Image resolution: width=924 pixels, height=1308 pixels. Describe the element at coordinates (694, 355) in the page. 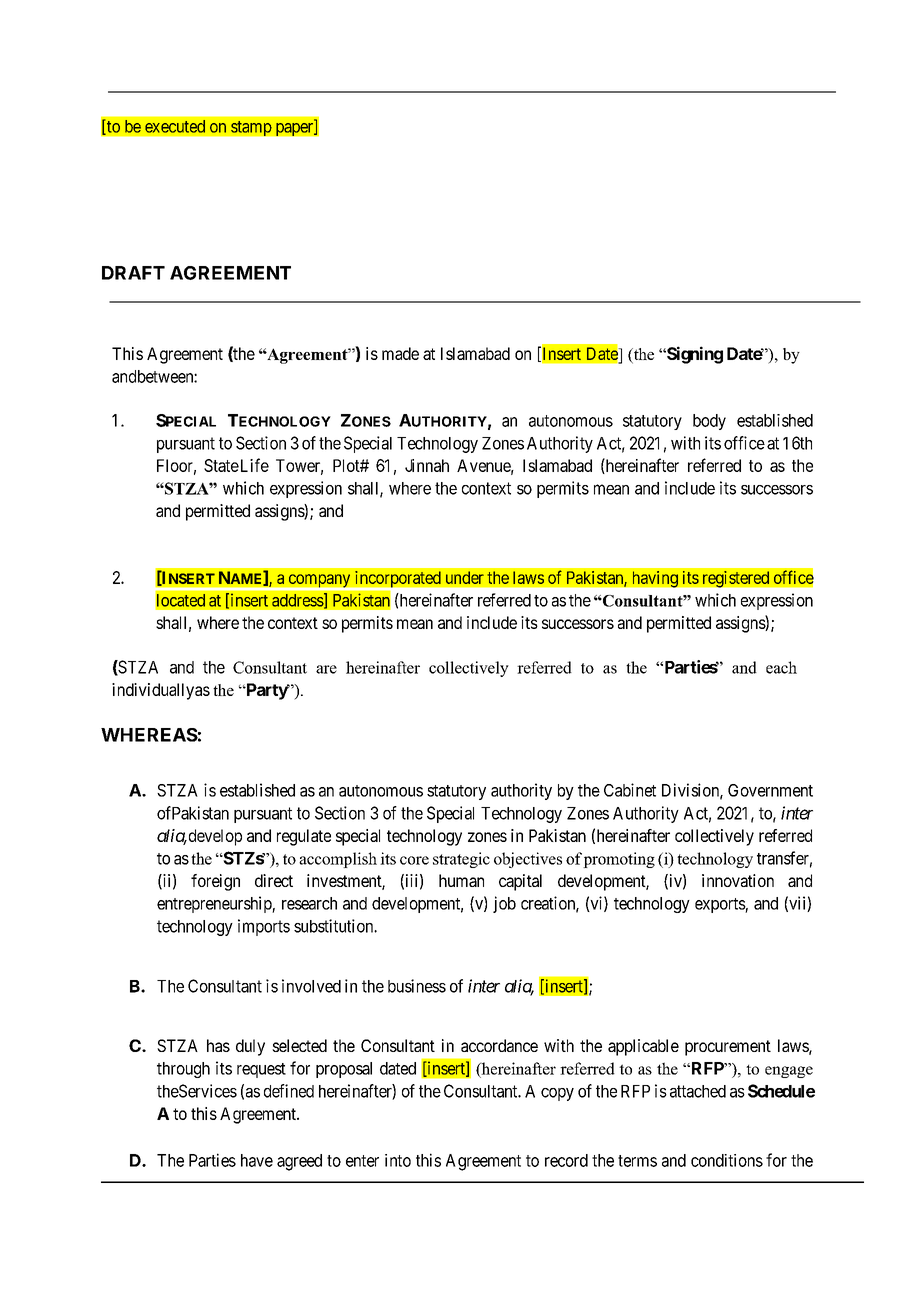

I see `Signing` at that location.
